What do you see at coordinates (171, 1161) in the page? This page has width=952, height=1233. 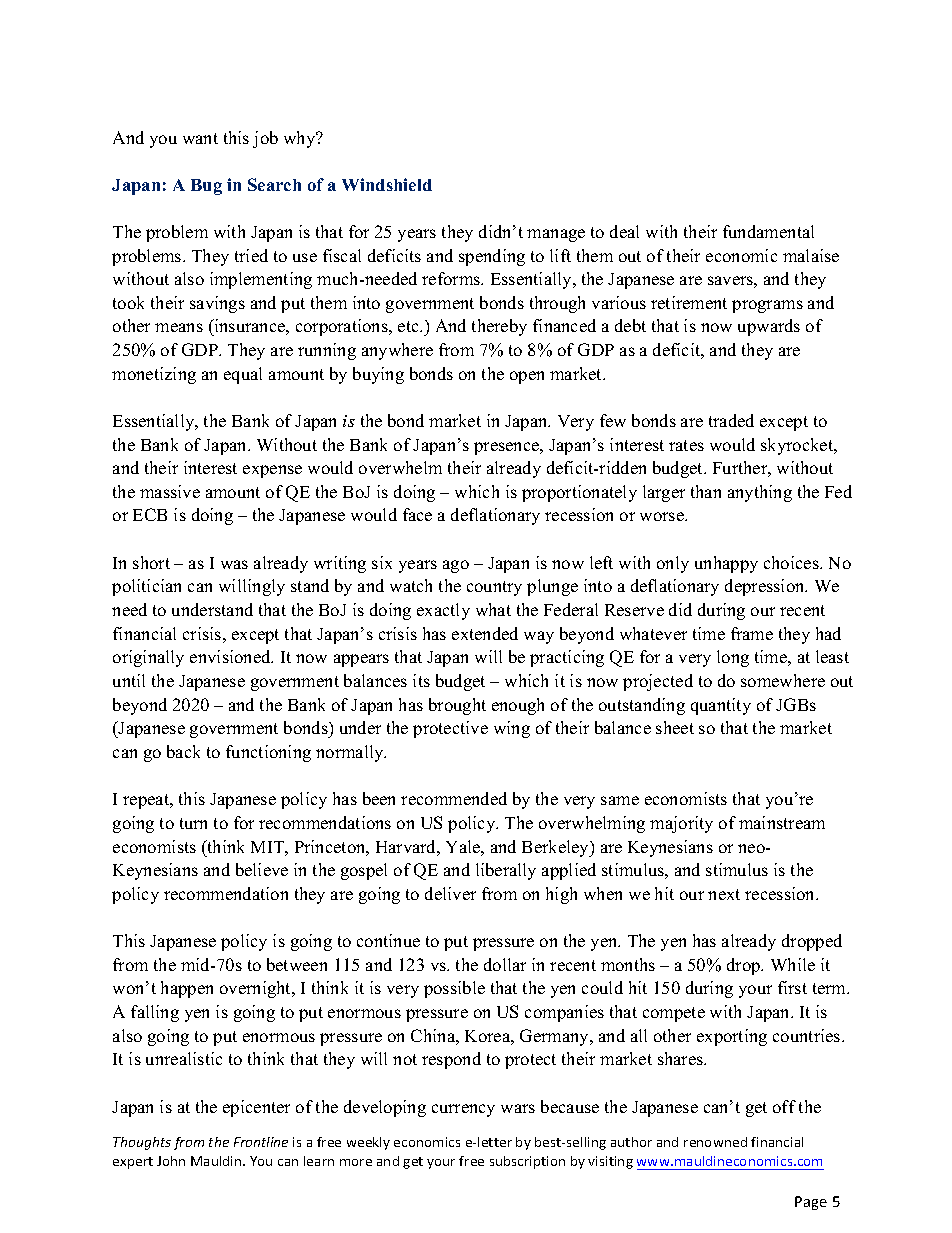 I see `John` at bounding box center [171, 1161].
